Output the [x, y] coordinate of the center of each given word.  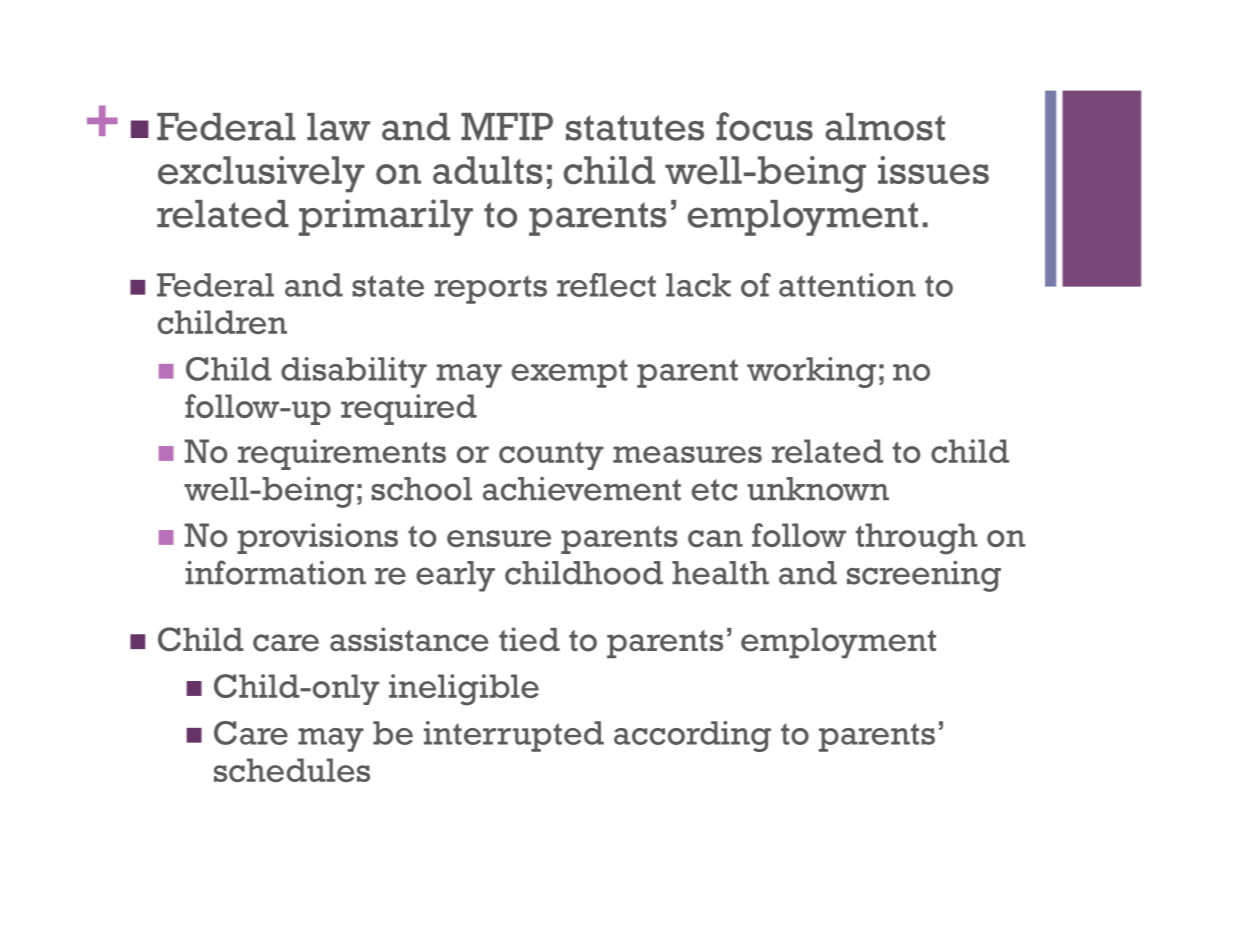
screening [924, 576]
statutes [635, 128]
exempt [570, 373]
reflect [606, 285]
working [811, 372]
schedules [292, 770]
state [388, 286]
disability [354, 372]
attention [847, 285]
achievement [582, 489]
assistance [409, 639]
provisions [317, 538]
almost [885, 127]
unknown [818, 489]
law [338, 127]
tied [529, 639]
